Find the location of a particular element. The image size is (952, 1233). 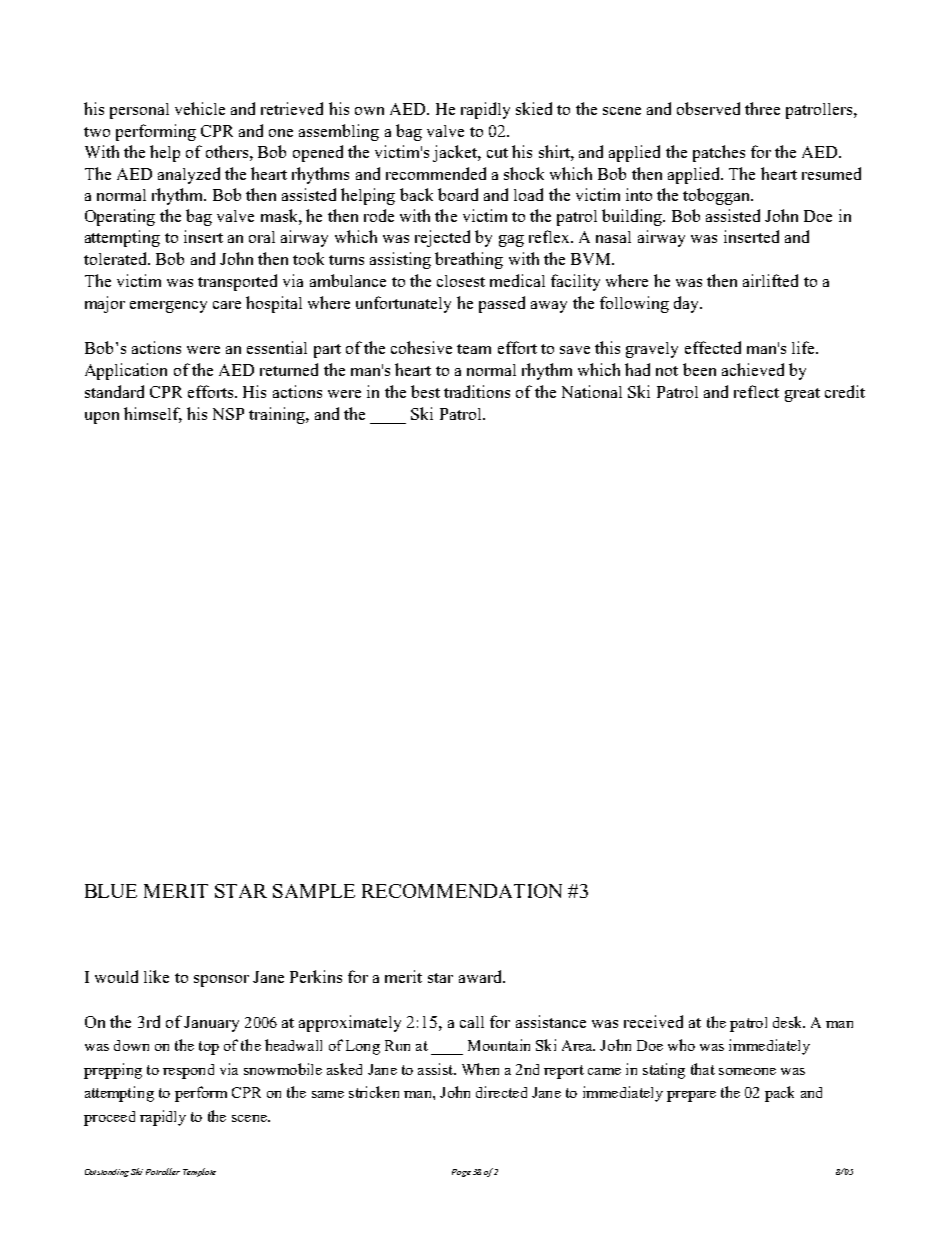

himself is located at coordinates (153, 414).
